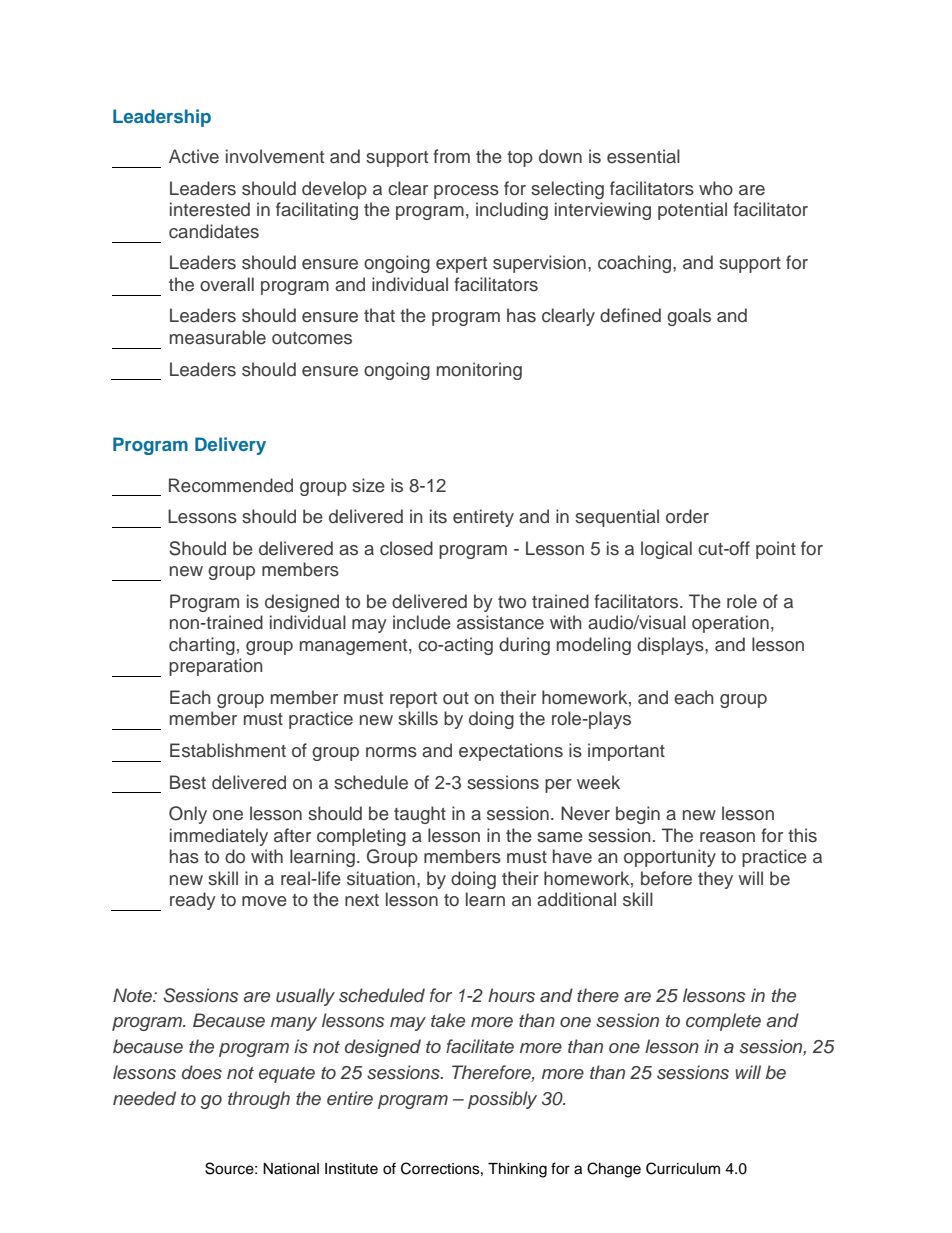 This image has height=1233, width=952. Describe the element at coordinates (502, 1100) in the image. I see `possibly` at that location.
